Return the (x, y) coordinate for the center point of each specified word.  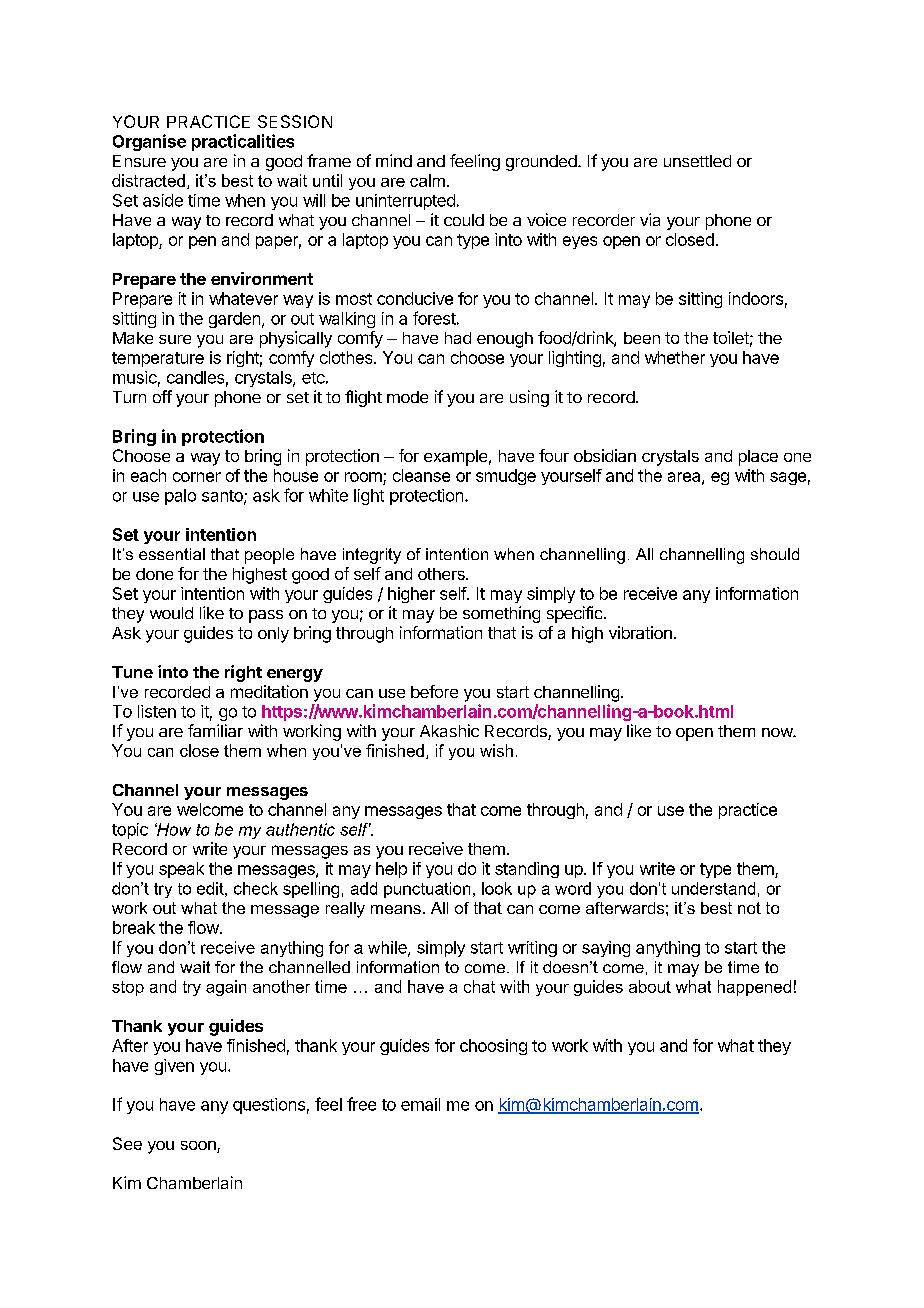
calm (427, 180)
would (171, 613)
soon (199, 1147)
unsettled (697, 161)
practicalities (243, 142)
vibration (640, 632)
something (501, 614)
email (420, 1104)
